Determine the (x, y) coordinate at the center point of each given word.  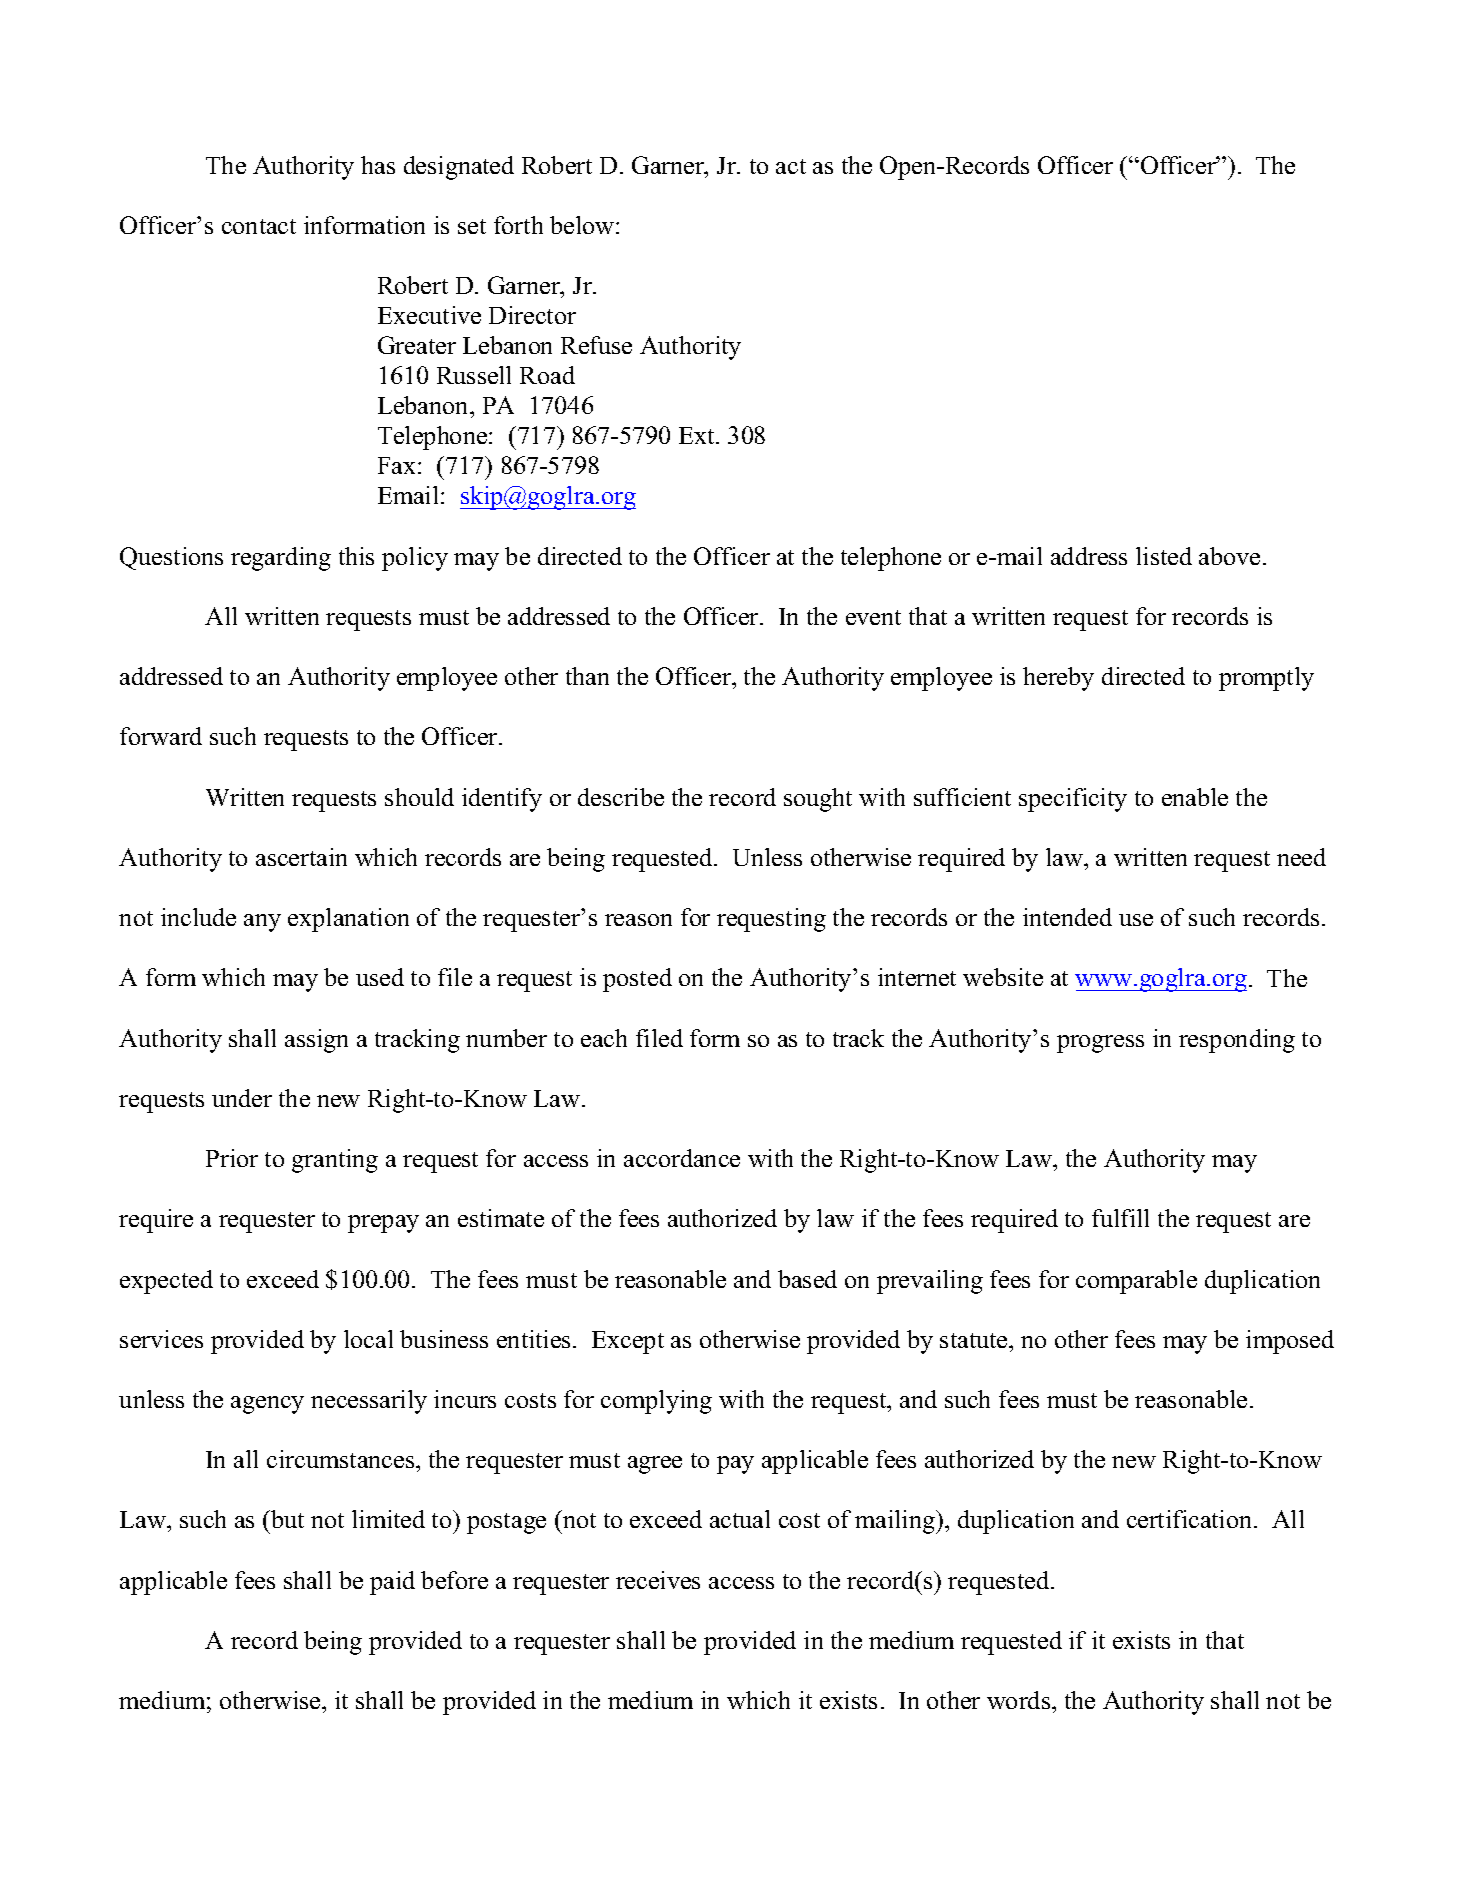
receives (658, 1580)
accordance (682, 1158)
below (583, 225)
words (1020, 1700)
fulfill (1120, 1218)
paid (392, 1583)
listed (1164, 556)
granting (335, 1161)
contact (259, 226)
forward (161, 736)
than (587, 676)
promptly (1266, 679)
